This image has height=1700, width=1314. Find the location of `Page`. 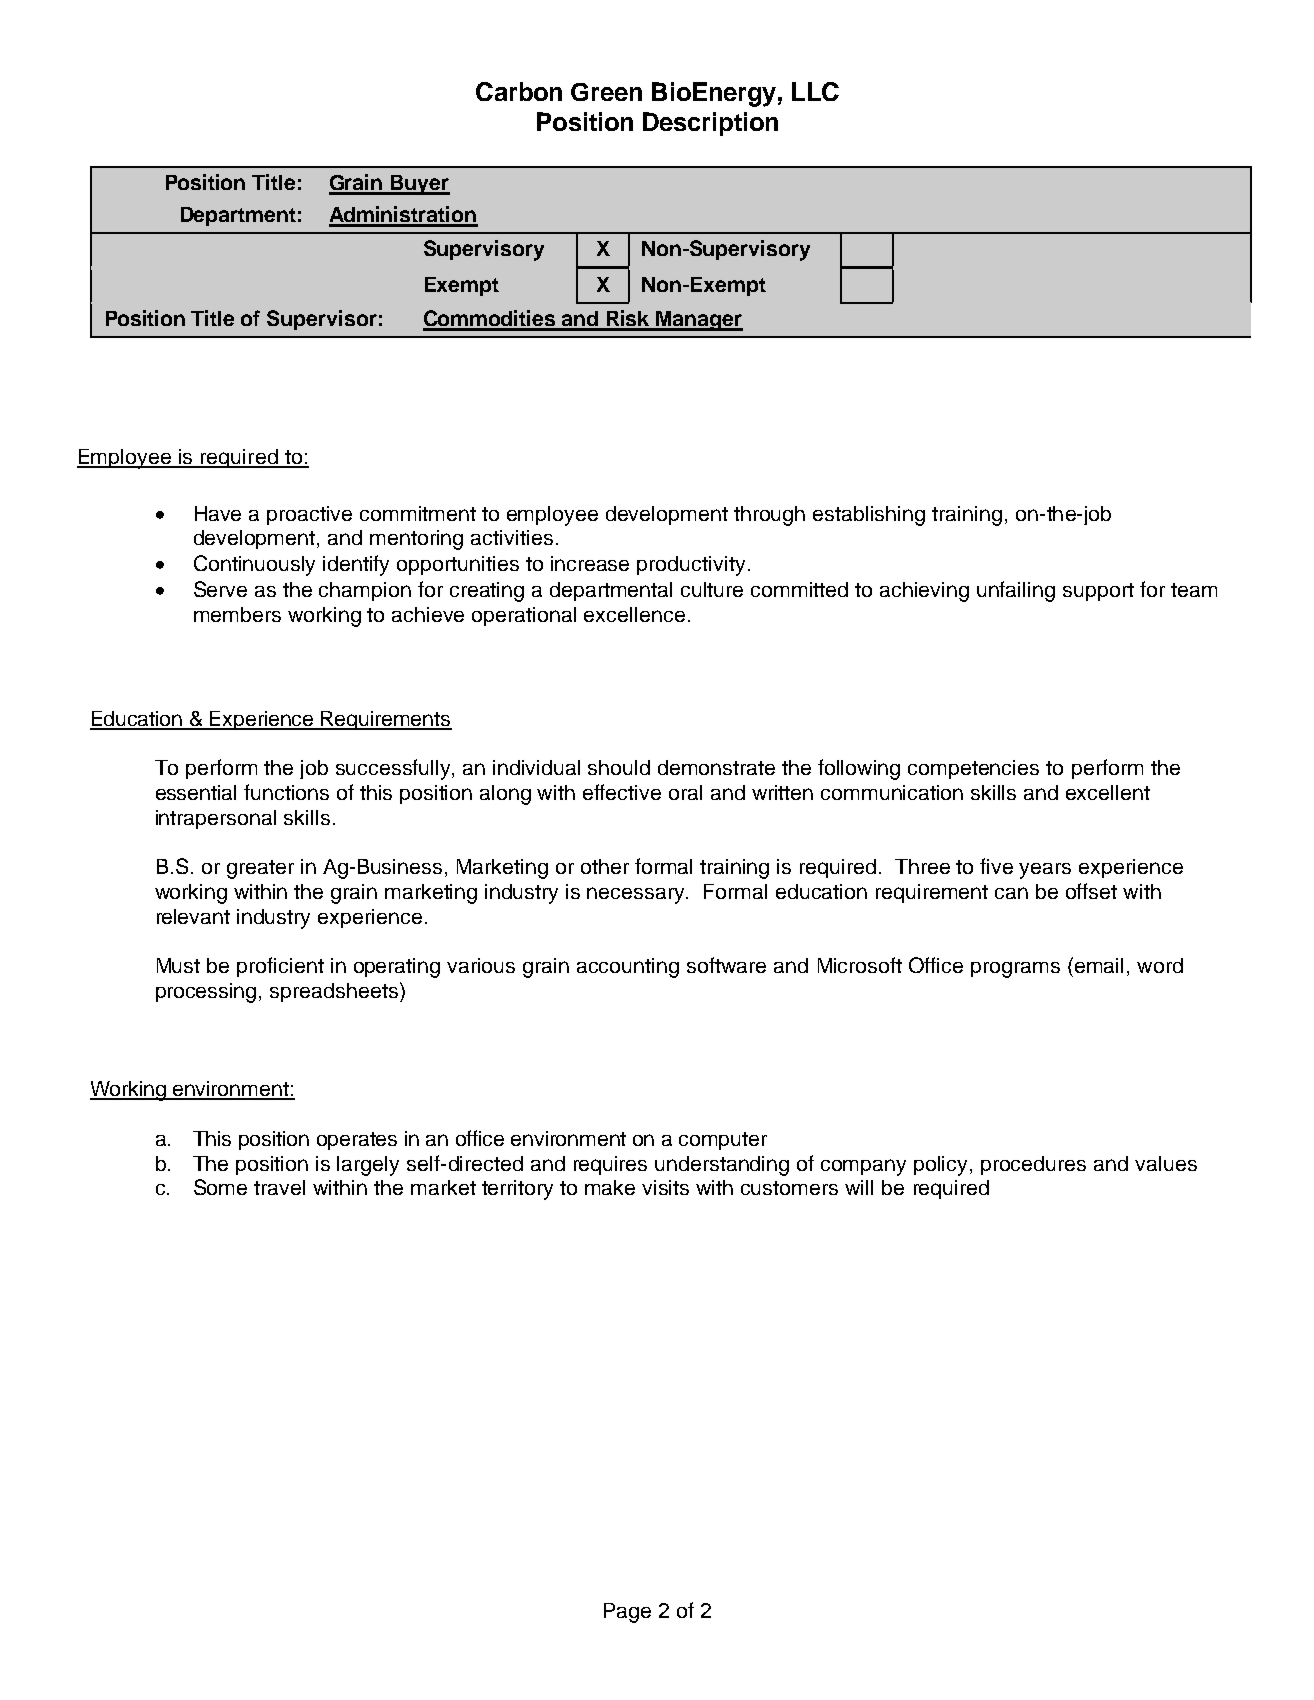

Page is located at coordinates (627, 1613).
